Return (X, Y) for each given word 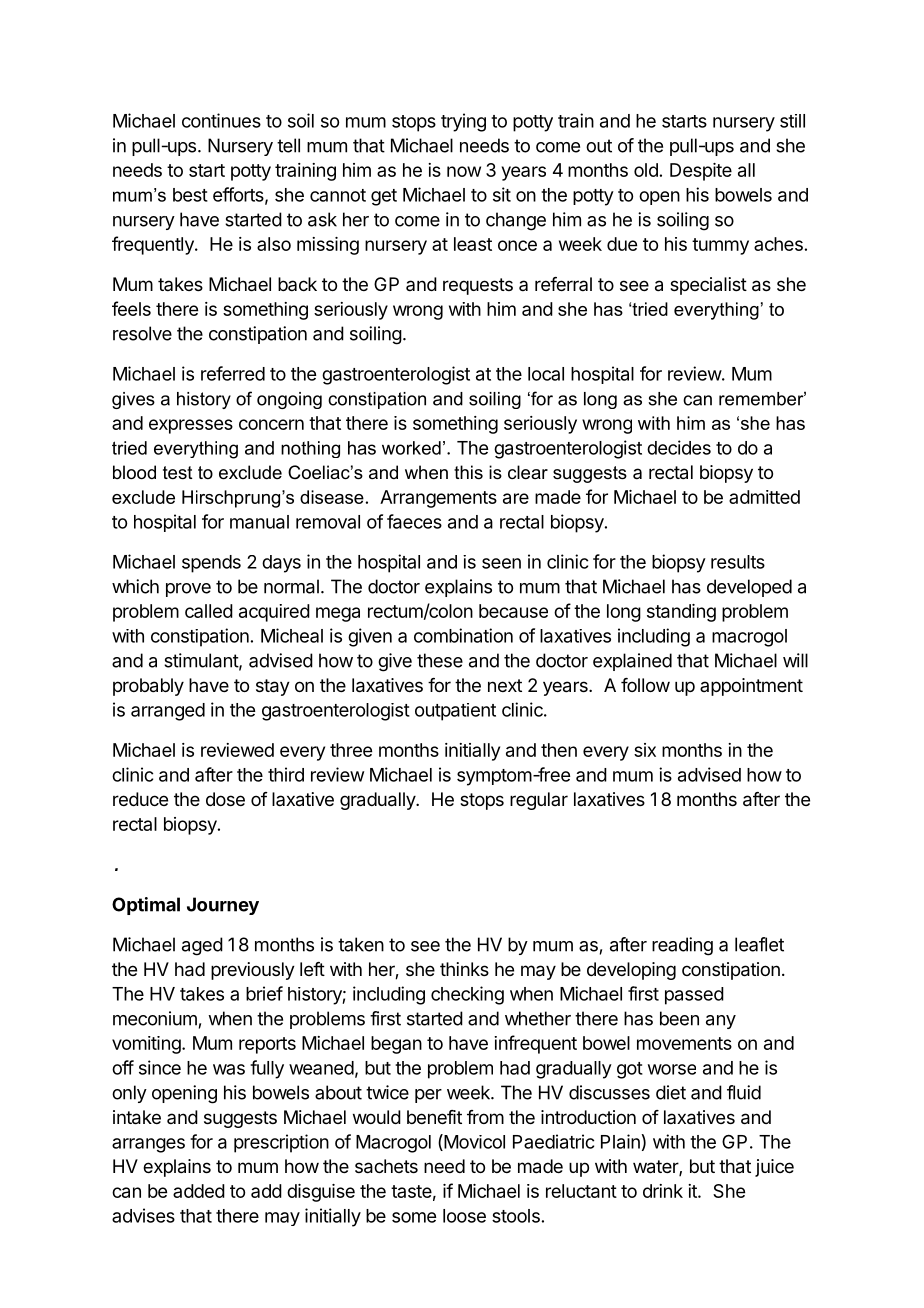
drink (663, 1191)
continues (221, 120)
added (199, 1191)
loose (464, 1216)
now (464, 171)
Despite (701, 172)
